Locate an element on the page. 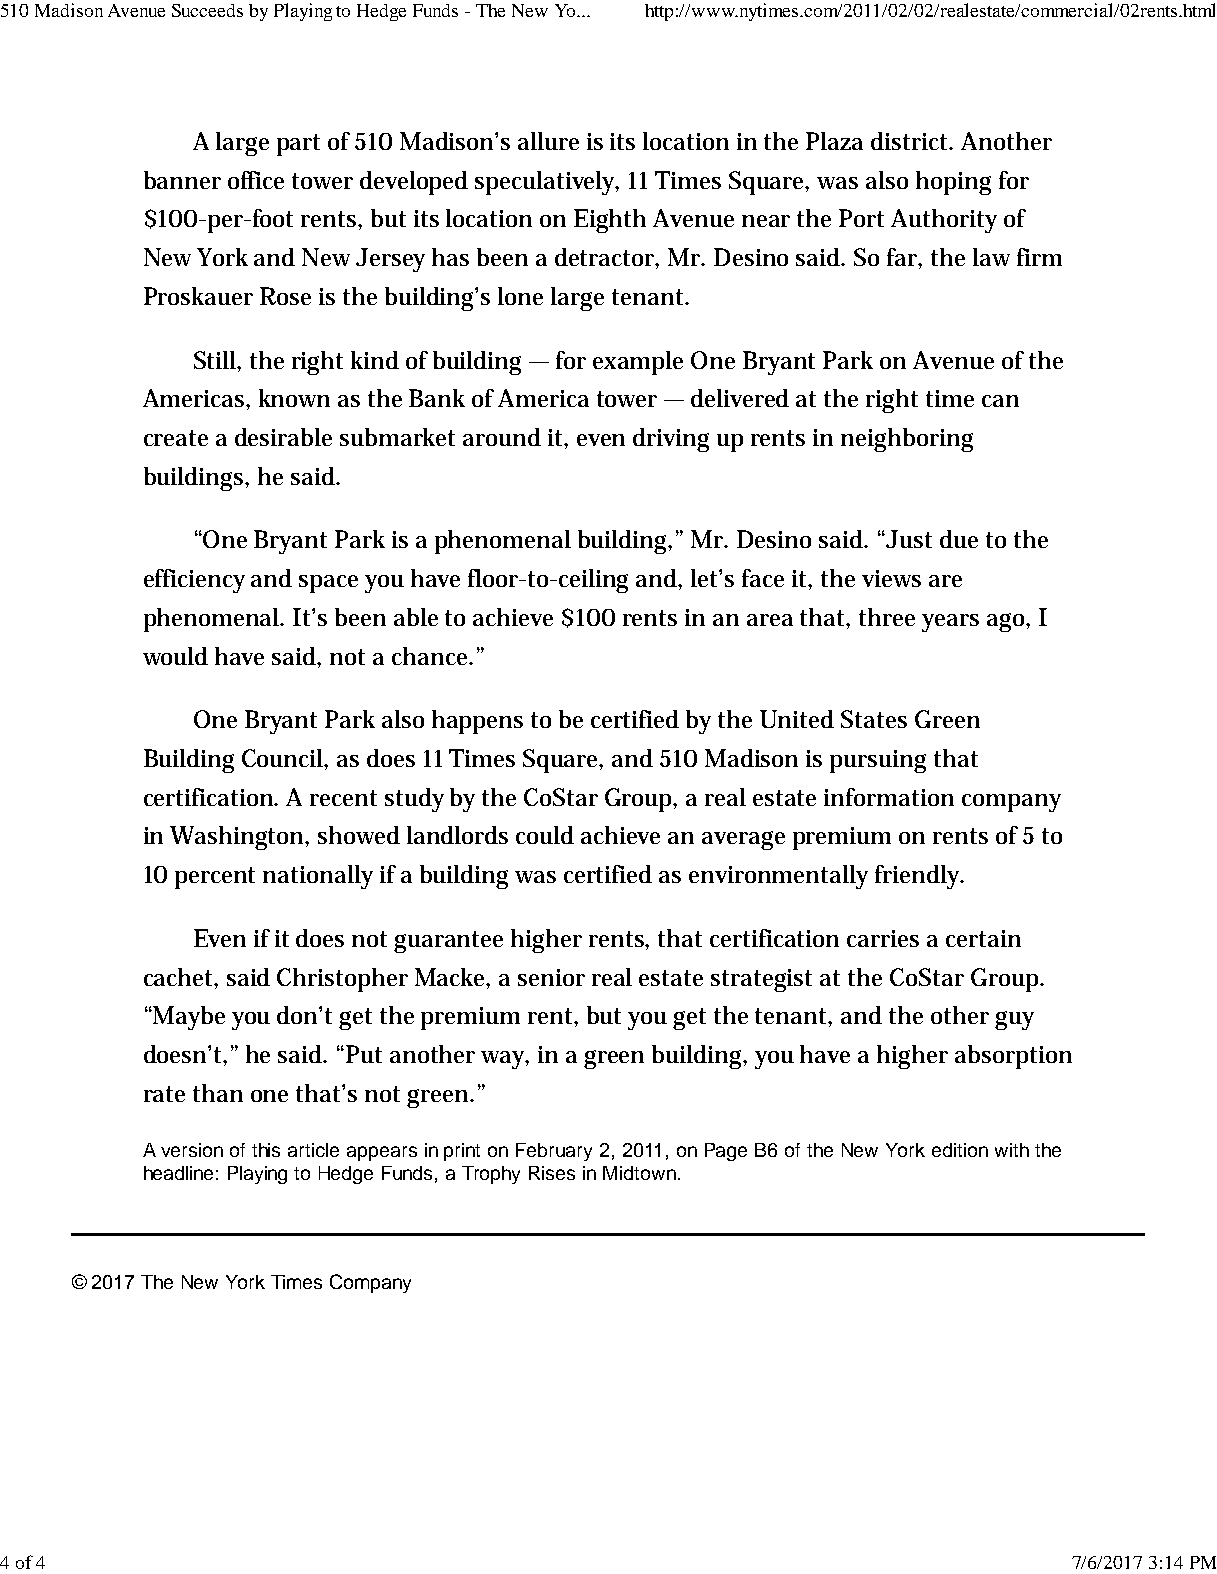 The image size is (1217, 1574). friendly is located at coordinates (919, 877).
